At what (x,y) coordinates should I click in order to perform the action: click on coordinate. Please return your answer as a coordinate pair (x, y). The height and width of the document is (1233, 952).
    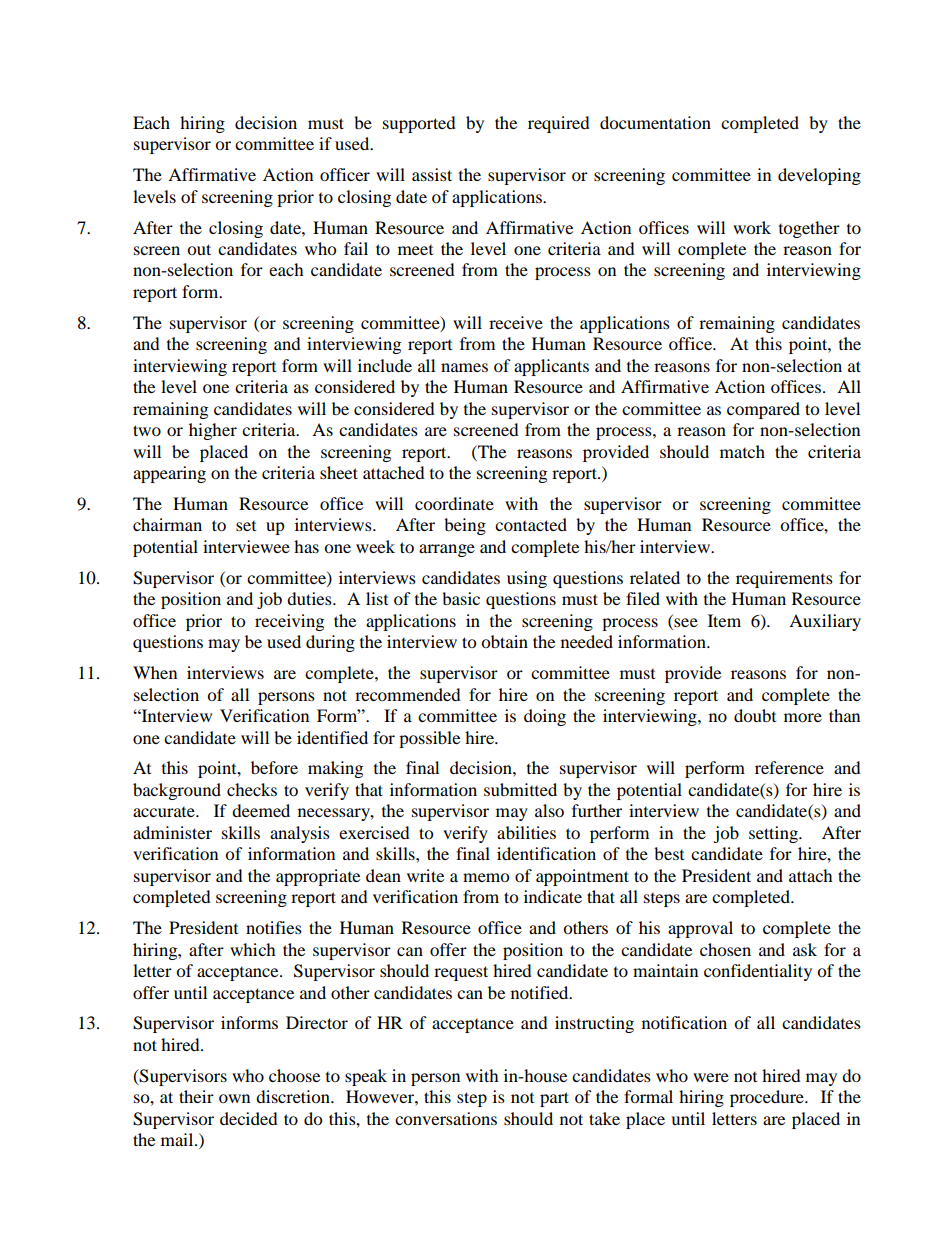
    Looking at the image, I should click on (454, 503).
